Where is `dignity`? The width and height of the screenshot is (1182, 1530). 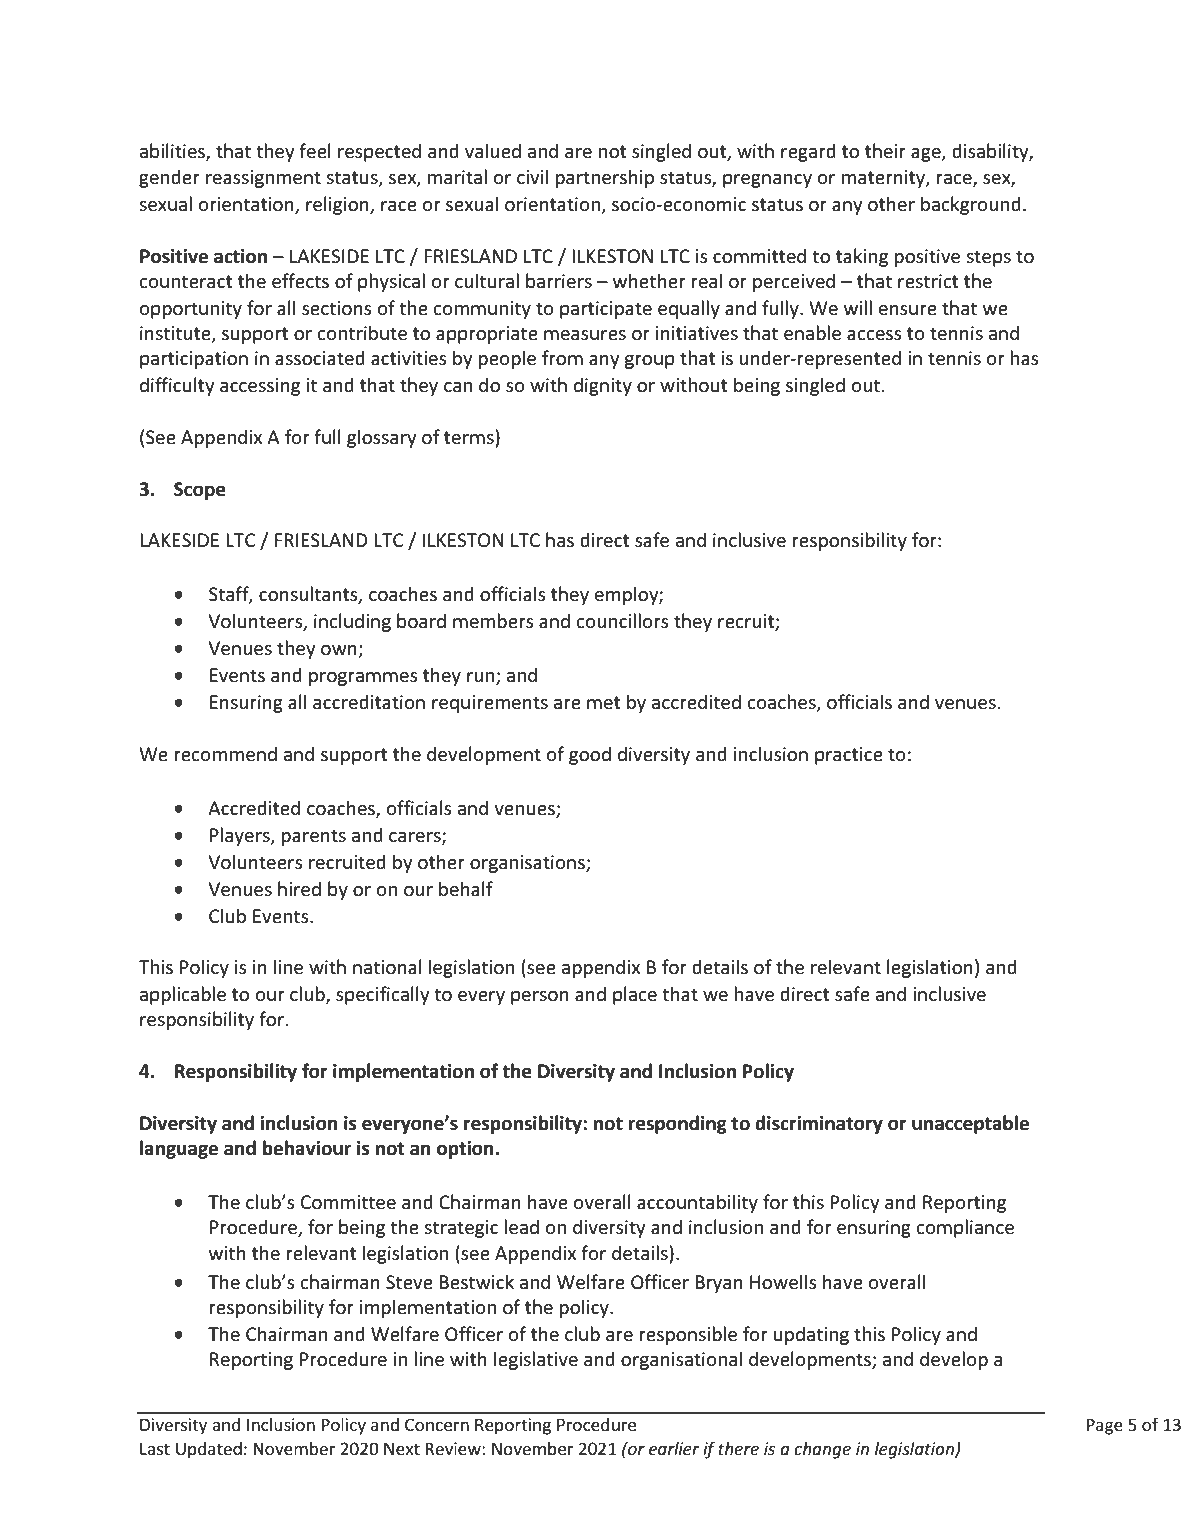 dignity is located at coordinates (603, 386).
